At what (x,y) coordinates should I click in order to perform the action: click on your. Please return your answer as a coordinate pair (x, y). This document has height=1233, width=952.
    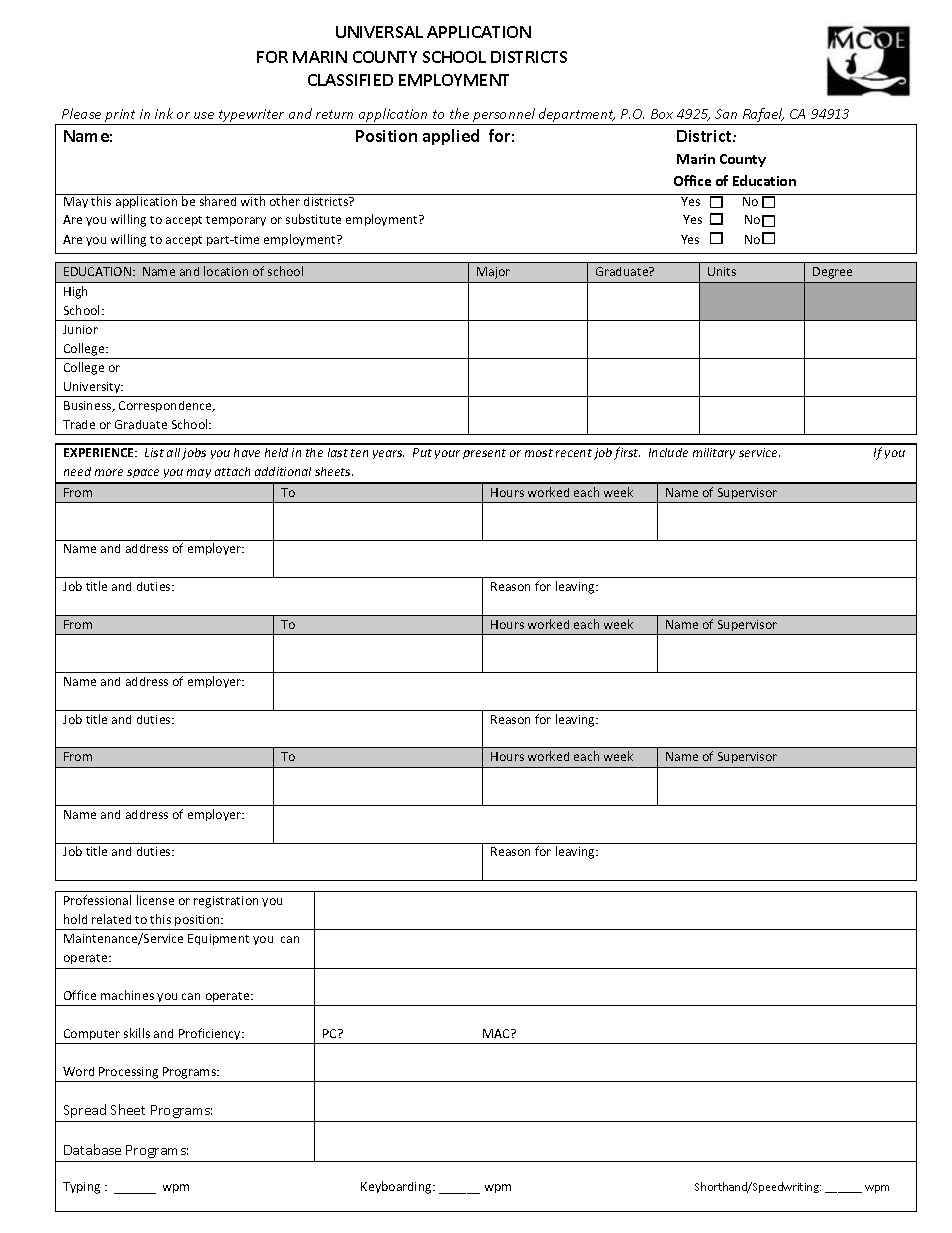
    Looking at the image, I should click on (447, 454).
